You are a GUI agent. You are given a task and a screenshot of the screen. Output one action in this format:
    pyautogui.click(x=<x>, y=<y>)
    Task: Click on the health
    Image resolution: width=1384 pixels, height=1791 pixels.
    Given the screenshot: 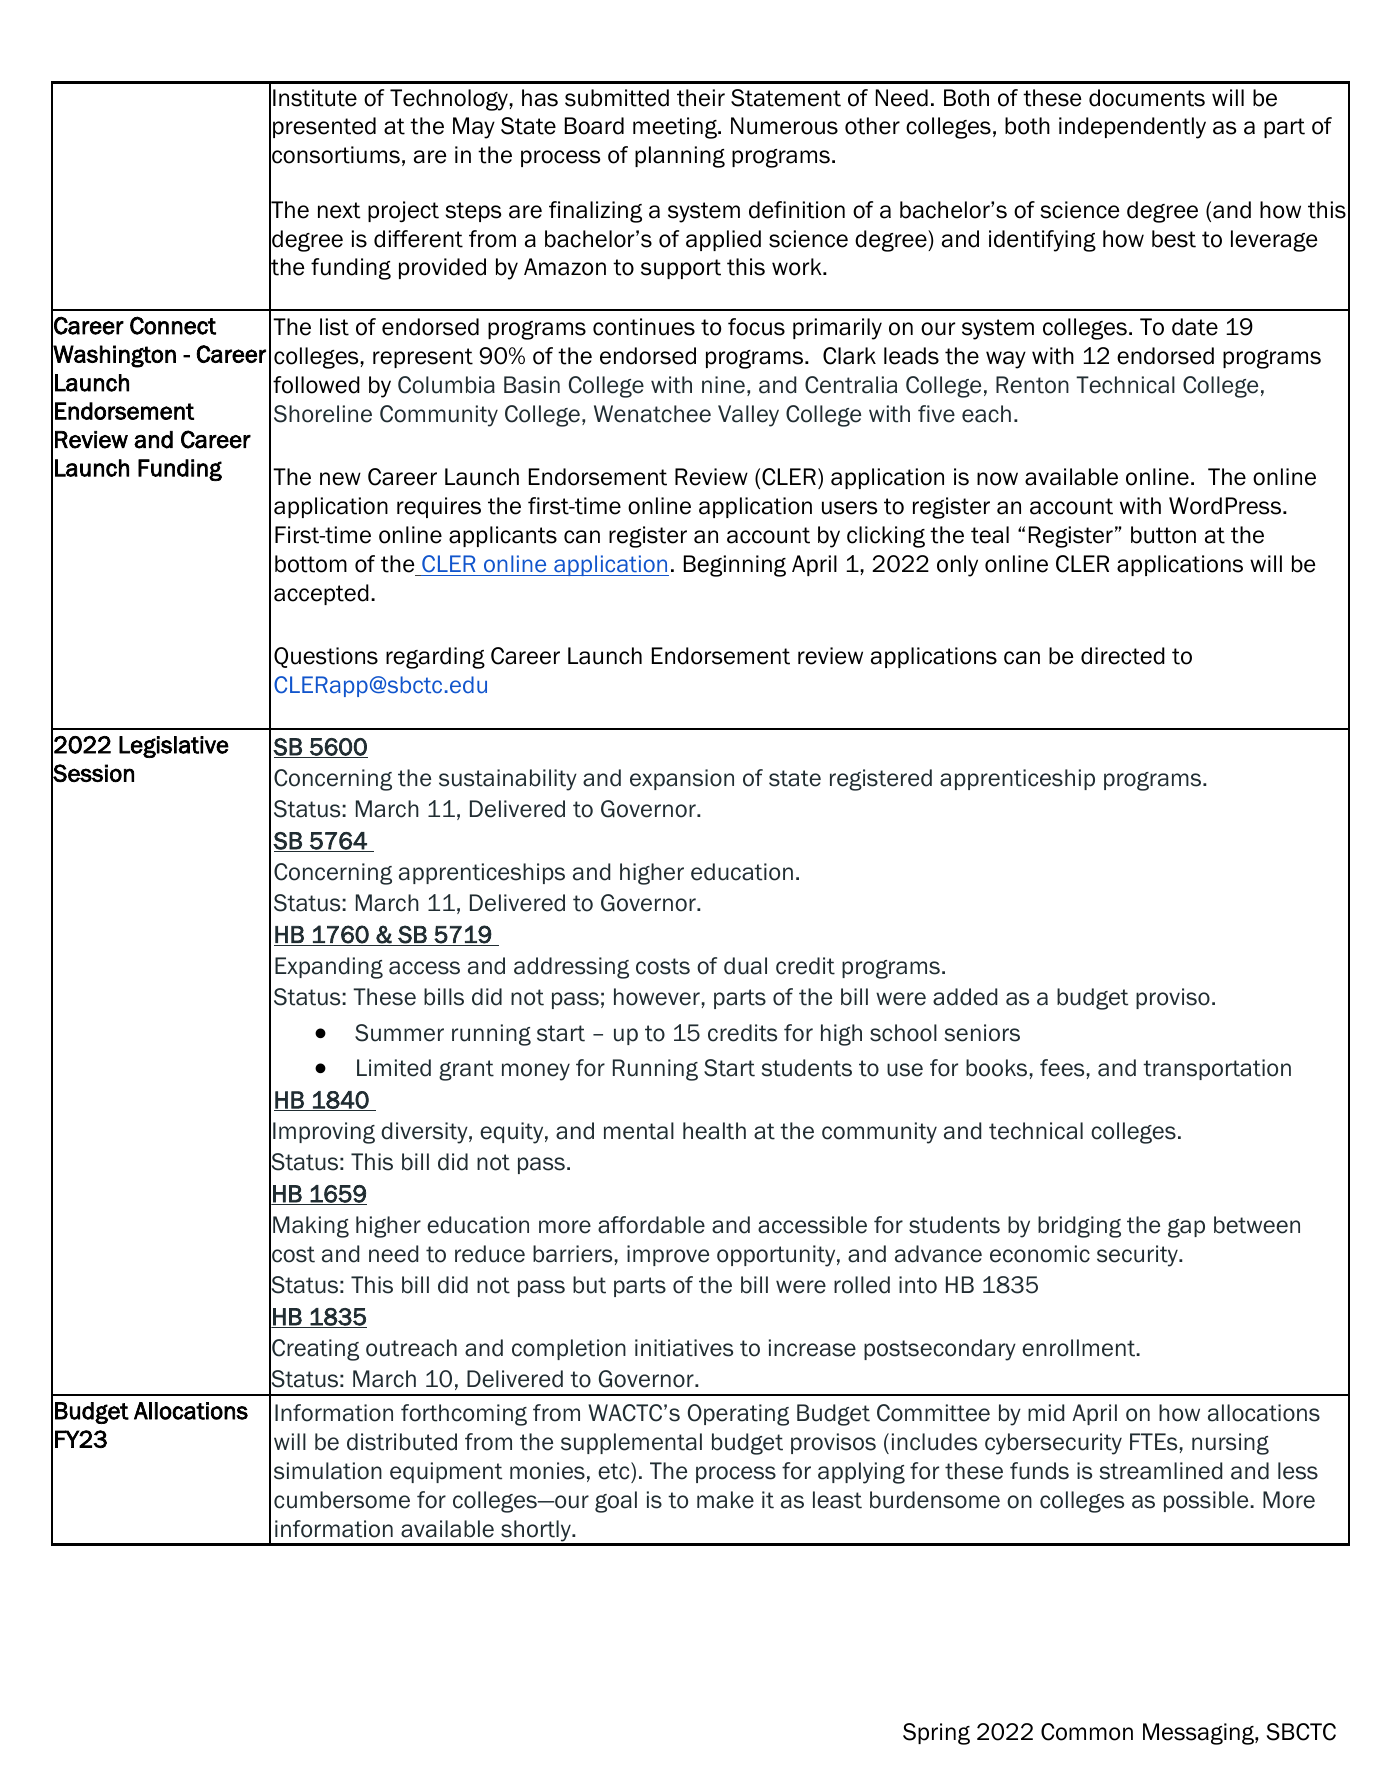 What is the action you would take?
    pyautogui.click(x=714, y=1131)
